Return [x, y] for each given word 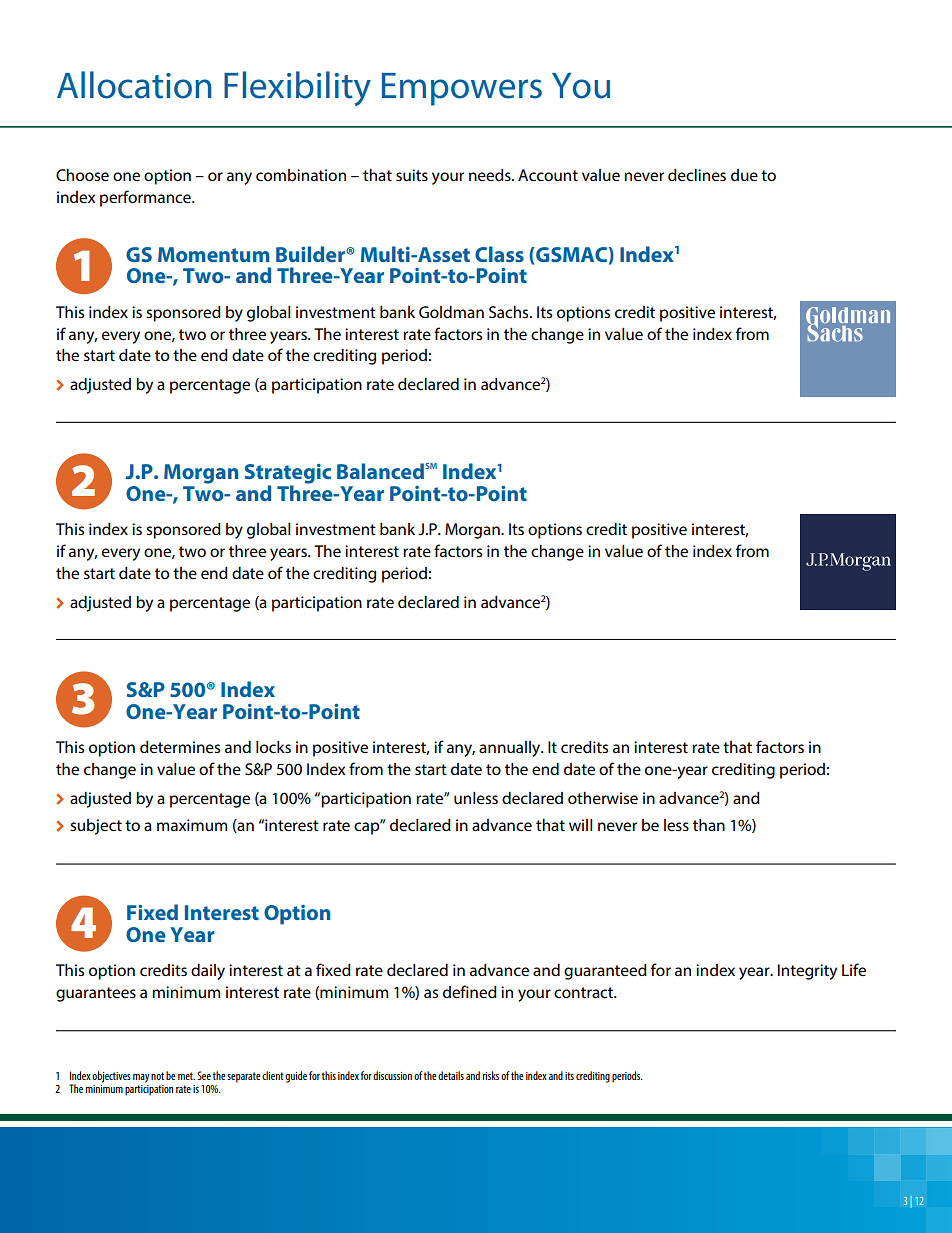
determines [180, 747]
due [744, 175]
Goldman [451, 312]
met [186, 1076]
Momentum [213, 254]
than [709, 825]
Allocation [134, 85]
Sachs [510, 312]
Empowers [462, 89]
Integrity [807, 972]
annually [511, 749]
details [451, 1075]
